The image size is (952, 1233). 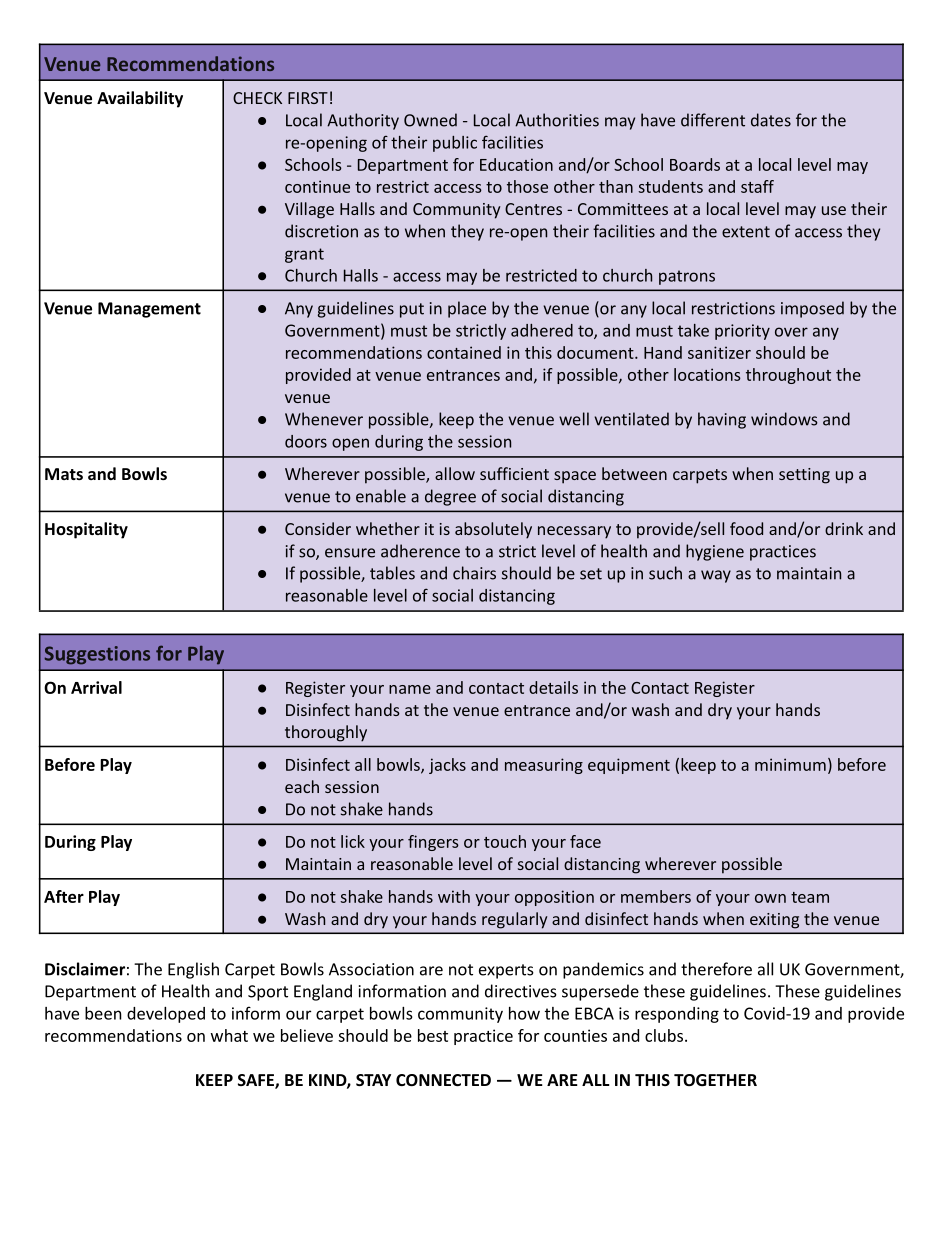 What do you see at coordinates (140, 99) in the document?
I see `Availability` at bounding box center [140, 99].
